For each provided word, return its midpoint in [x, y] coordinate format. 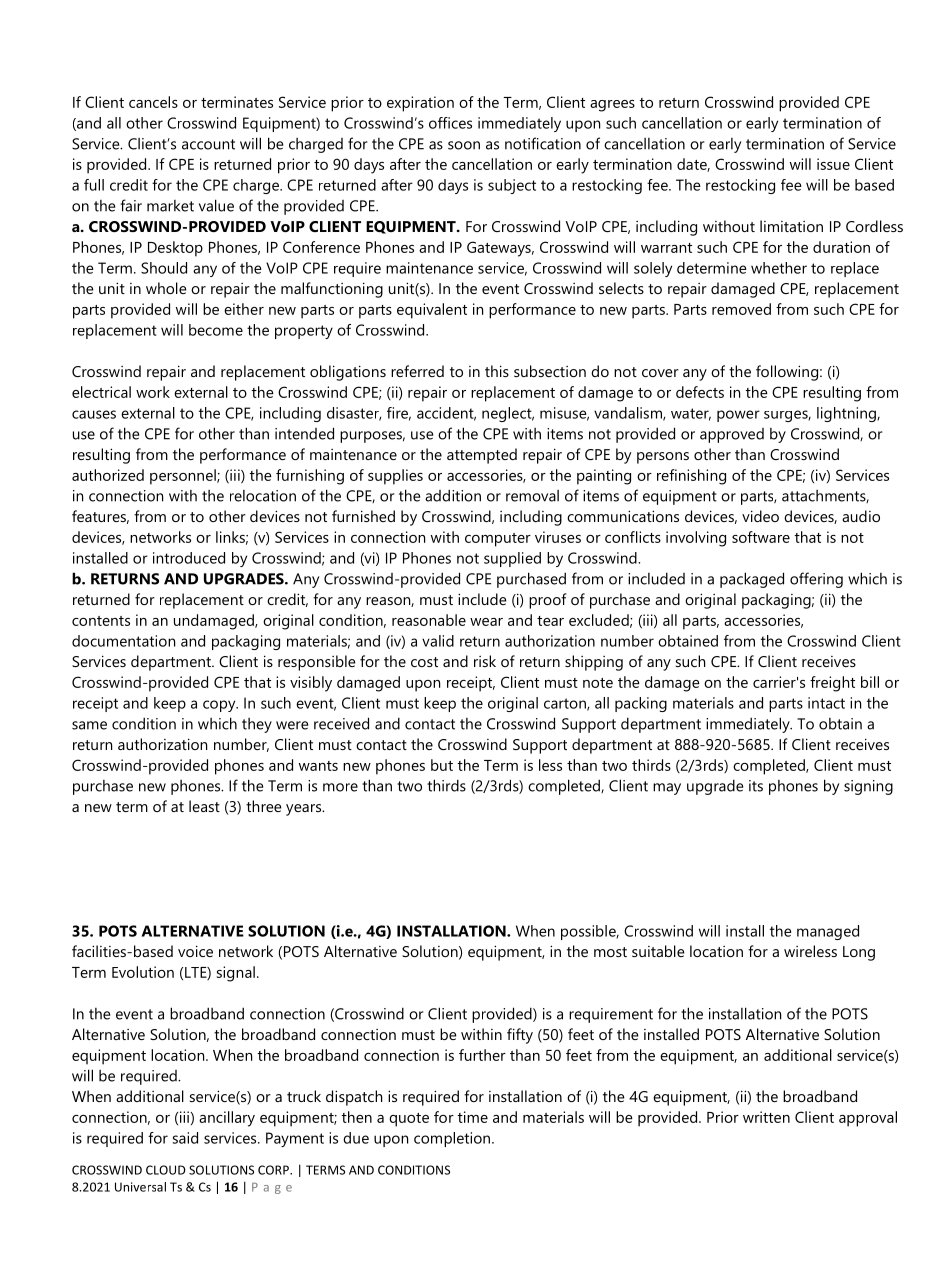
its [756, 786]
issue [833, 164]
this [497, 371]
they [257, 725]
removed [741, 309]
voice [195, 951]
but [442, 765]
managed [828, 932]
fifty [520, 1036]
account [208, 144]
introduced [189, 558]
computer [498, 540]
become [216, 330]
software [761, 537]
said [185, 1138]
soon [464, 145]
